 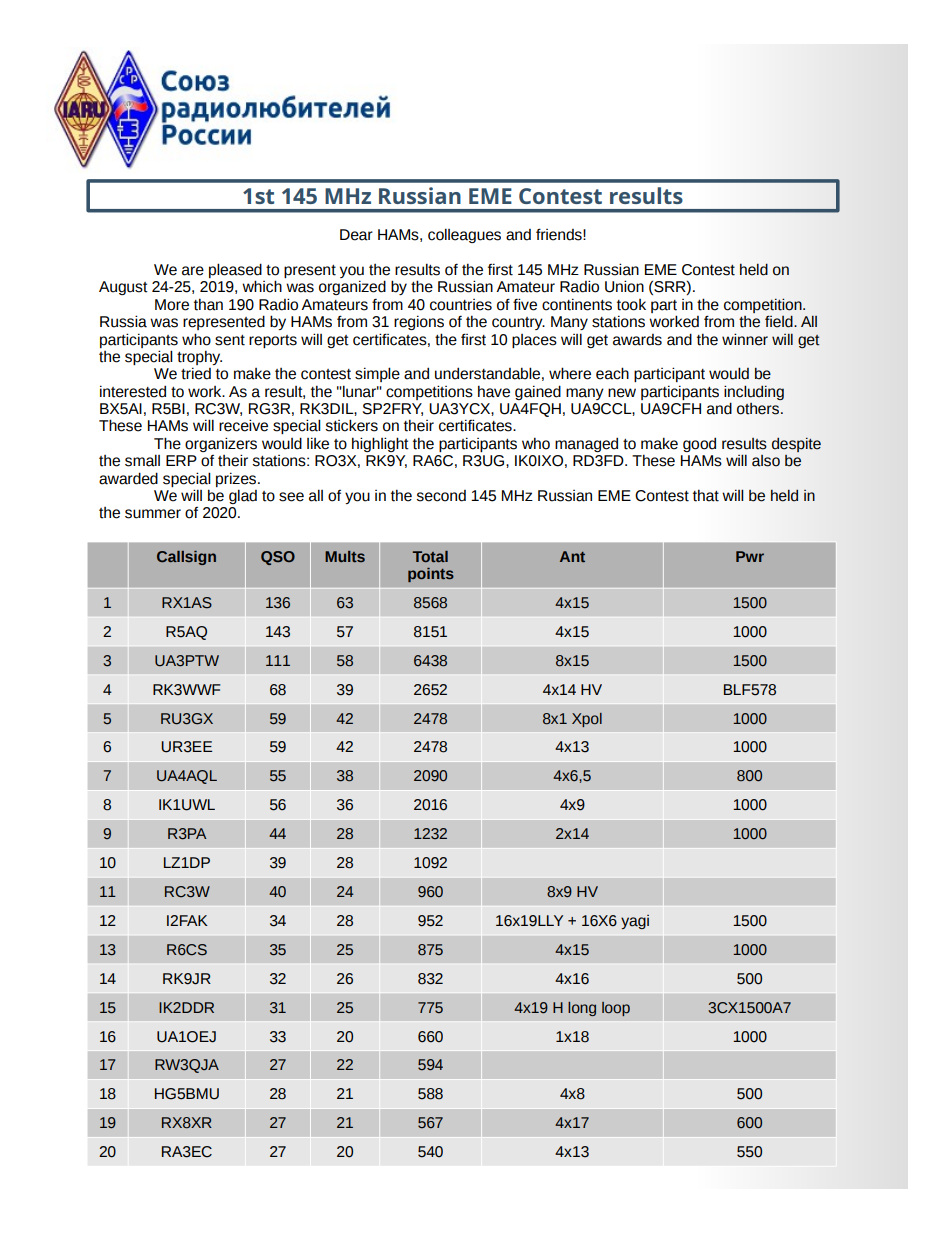 I want to click on are, so click(x=193, y=271).
